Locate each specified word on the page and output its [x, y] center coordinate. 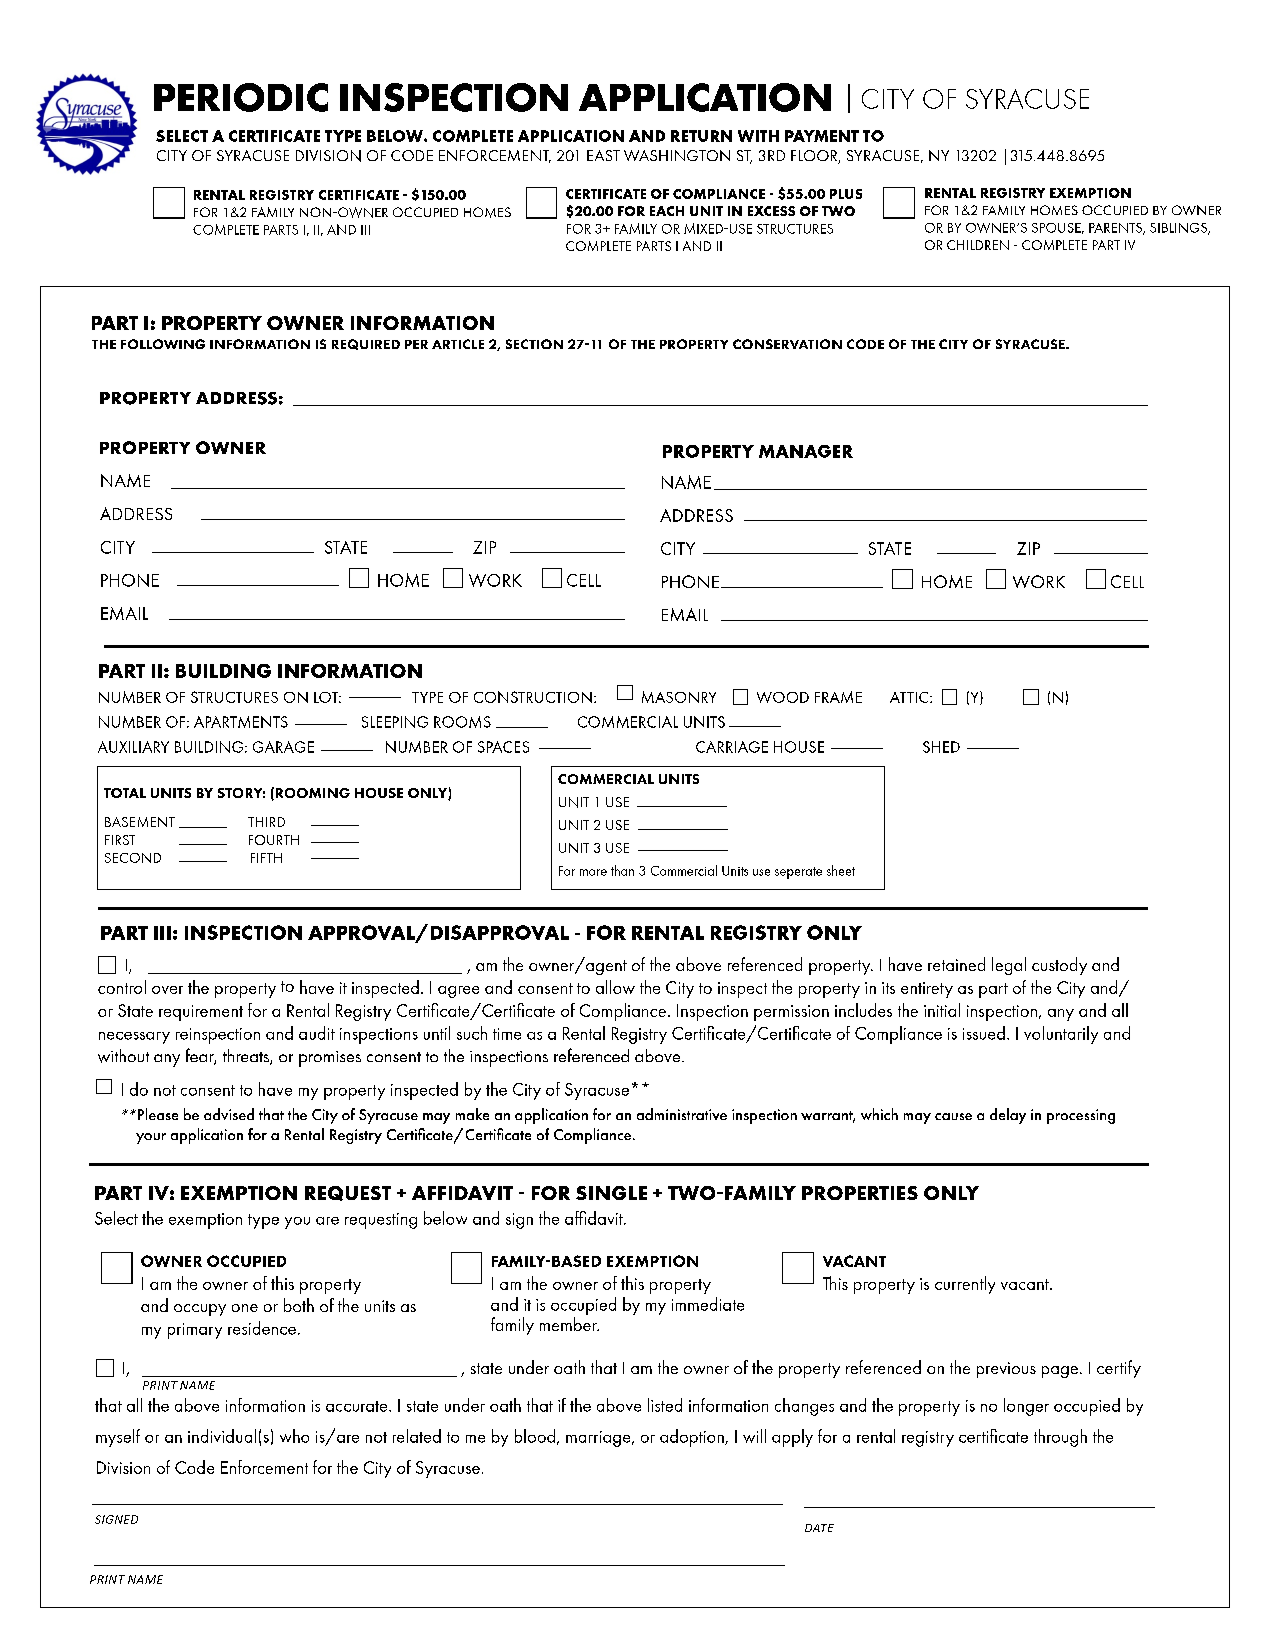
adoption [693, 1438]
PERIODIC [241, 97]
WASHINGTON [677, 155]
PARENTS [1116, 229]
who [294, 1436]
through [1060, 1438]
